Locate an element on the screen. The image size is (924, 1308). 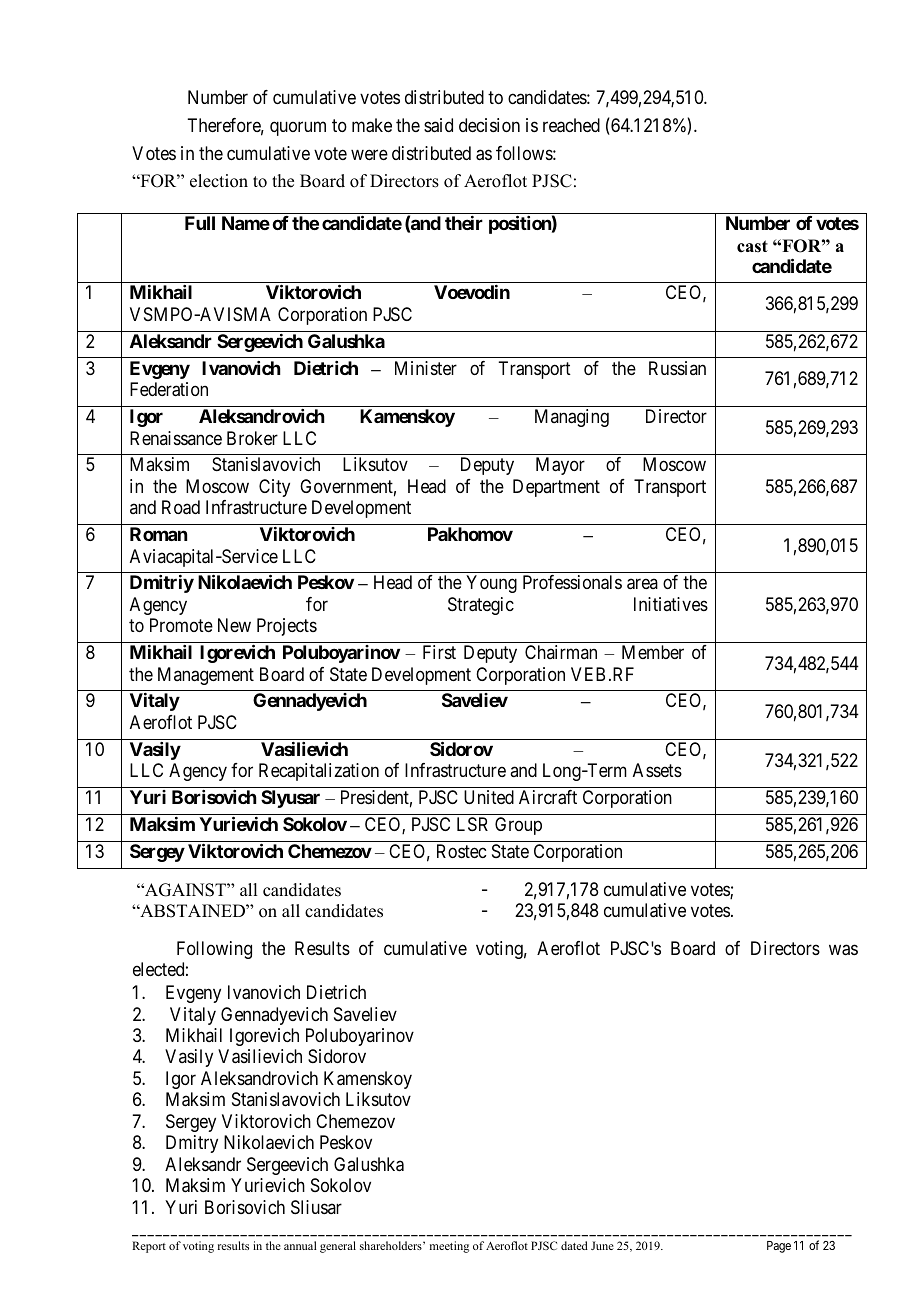
First is located at coordinates (439, 652).
